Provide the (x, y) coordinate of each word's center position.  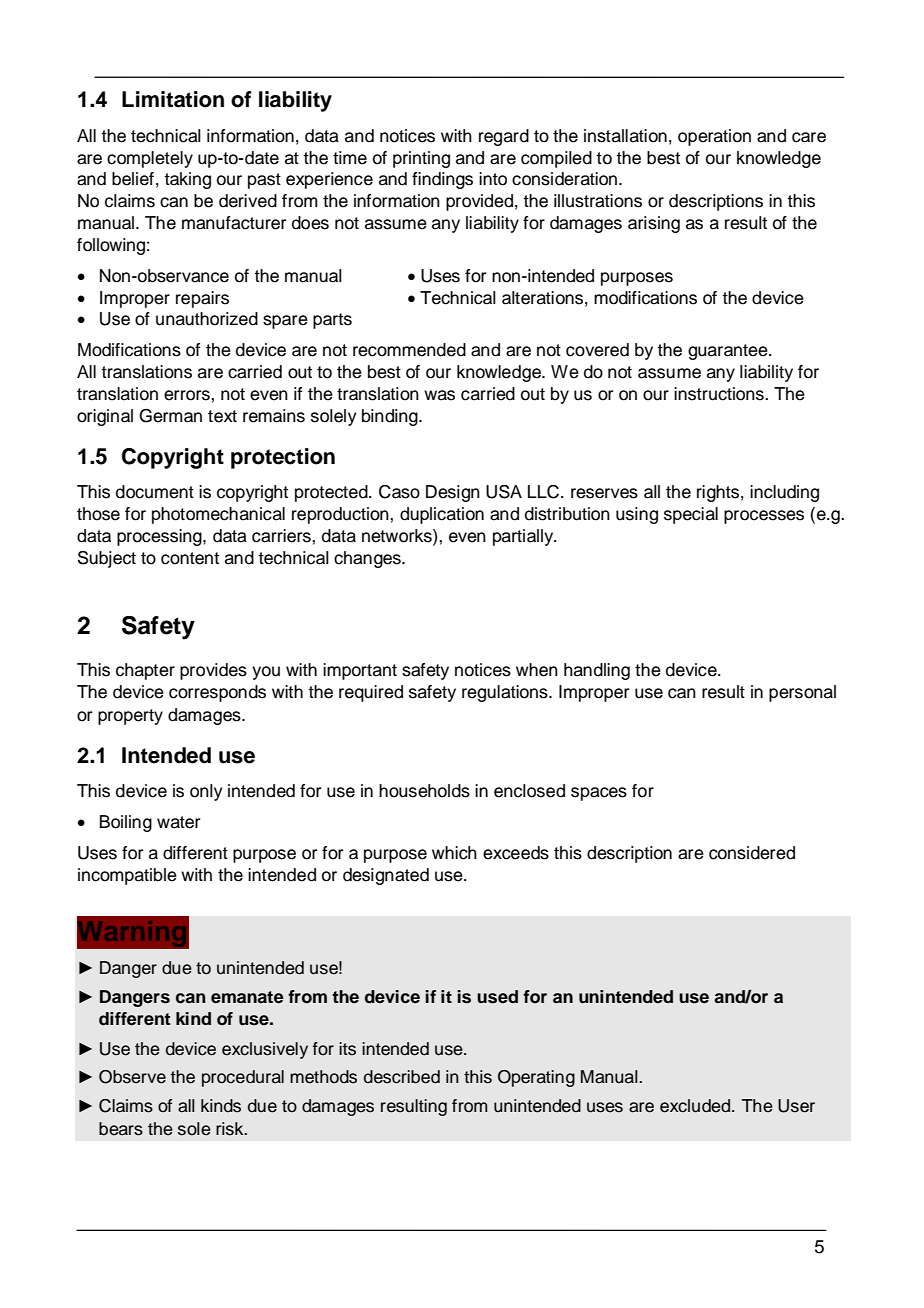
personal (802, 693)
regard (504, 137)
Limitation (173, 99)
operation (714, 137)
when (537, 670)
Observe (132, 1077)
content (190, 558)
